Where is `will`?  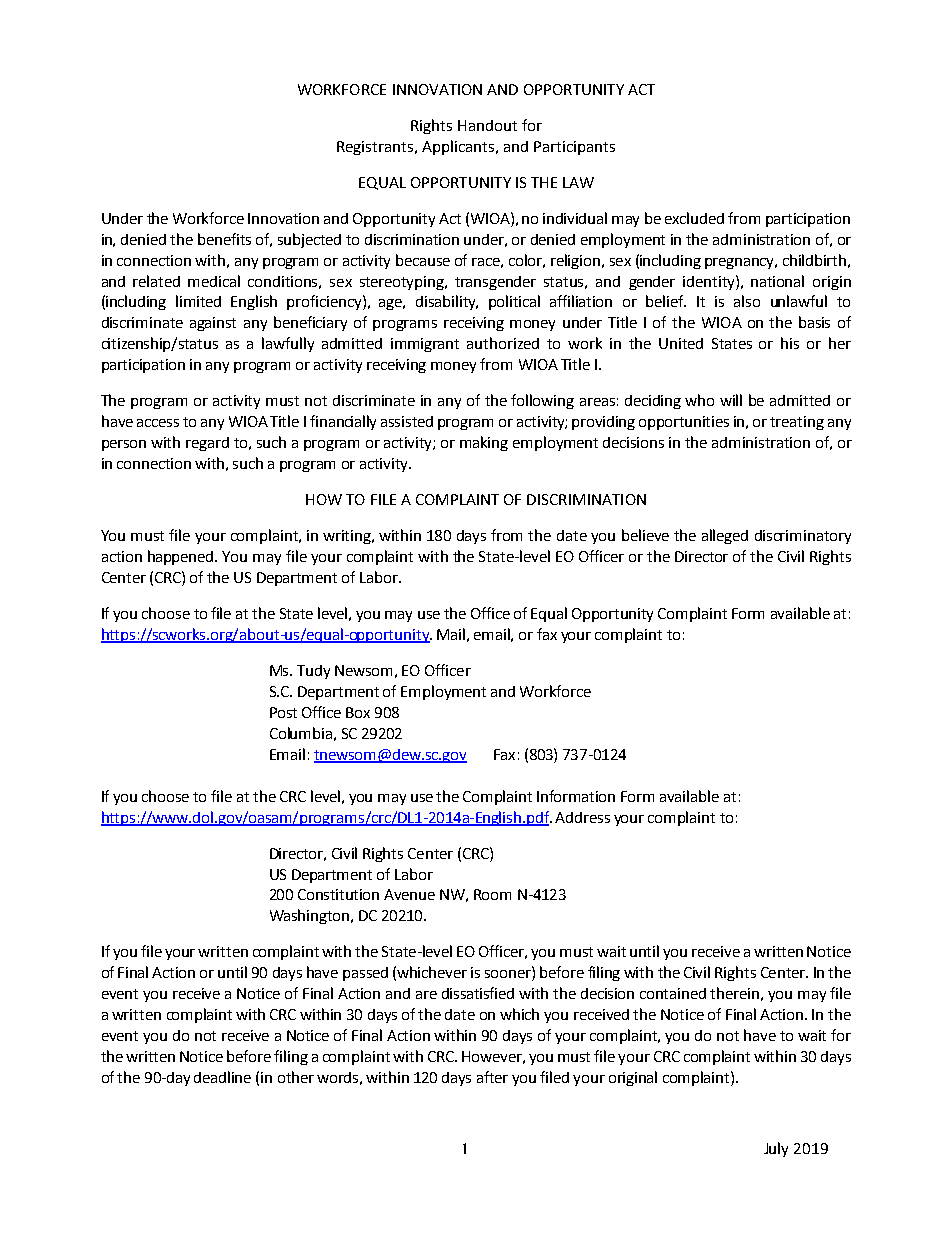 will is located at coordinates (731, 400).
